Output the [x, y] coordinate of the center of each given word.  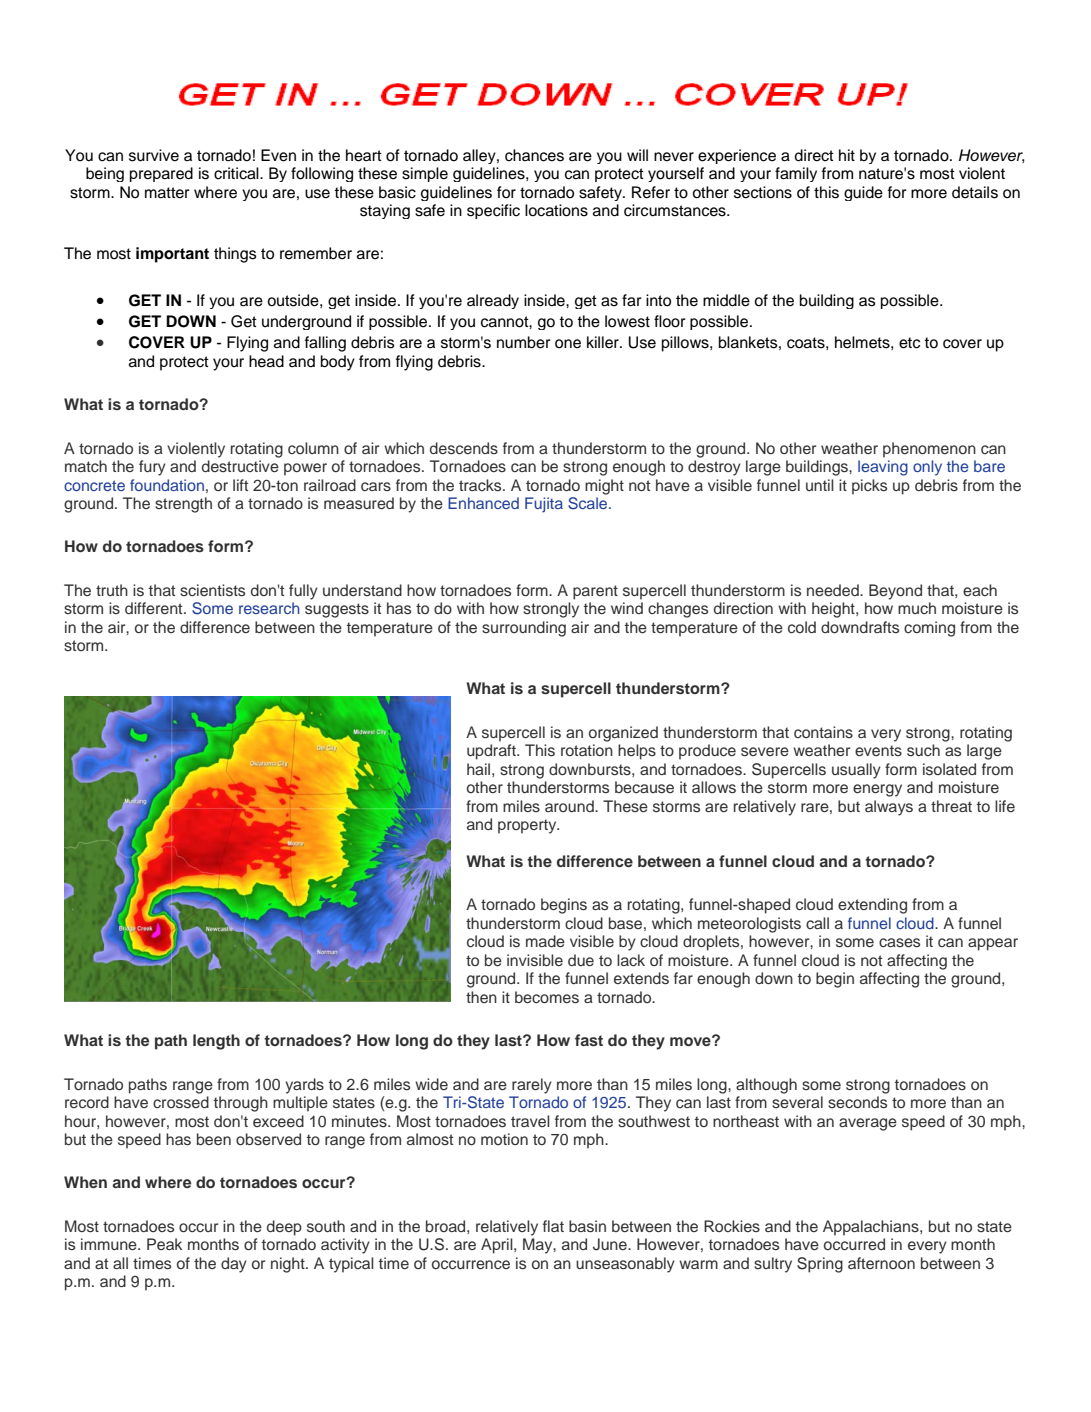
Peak [164, 1244]
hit [847, 155]
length [216, 1042]
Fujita [544, 505]
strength [183, 505]
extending [872, 906]
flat [553, 1226]
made [545, 941]
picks [869, 487]
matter [167, 193]
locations [556, 210]
